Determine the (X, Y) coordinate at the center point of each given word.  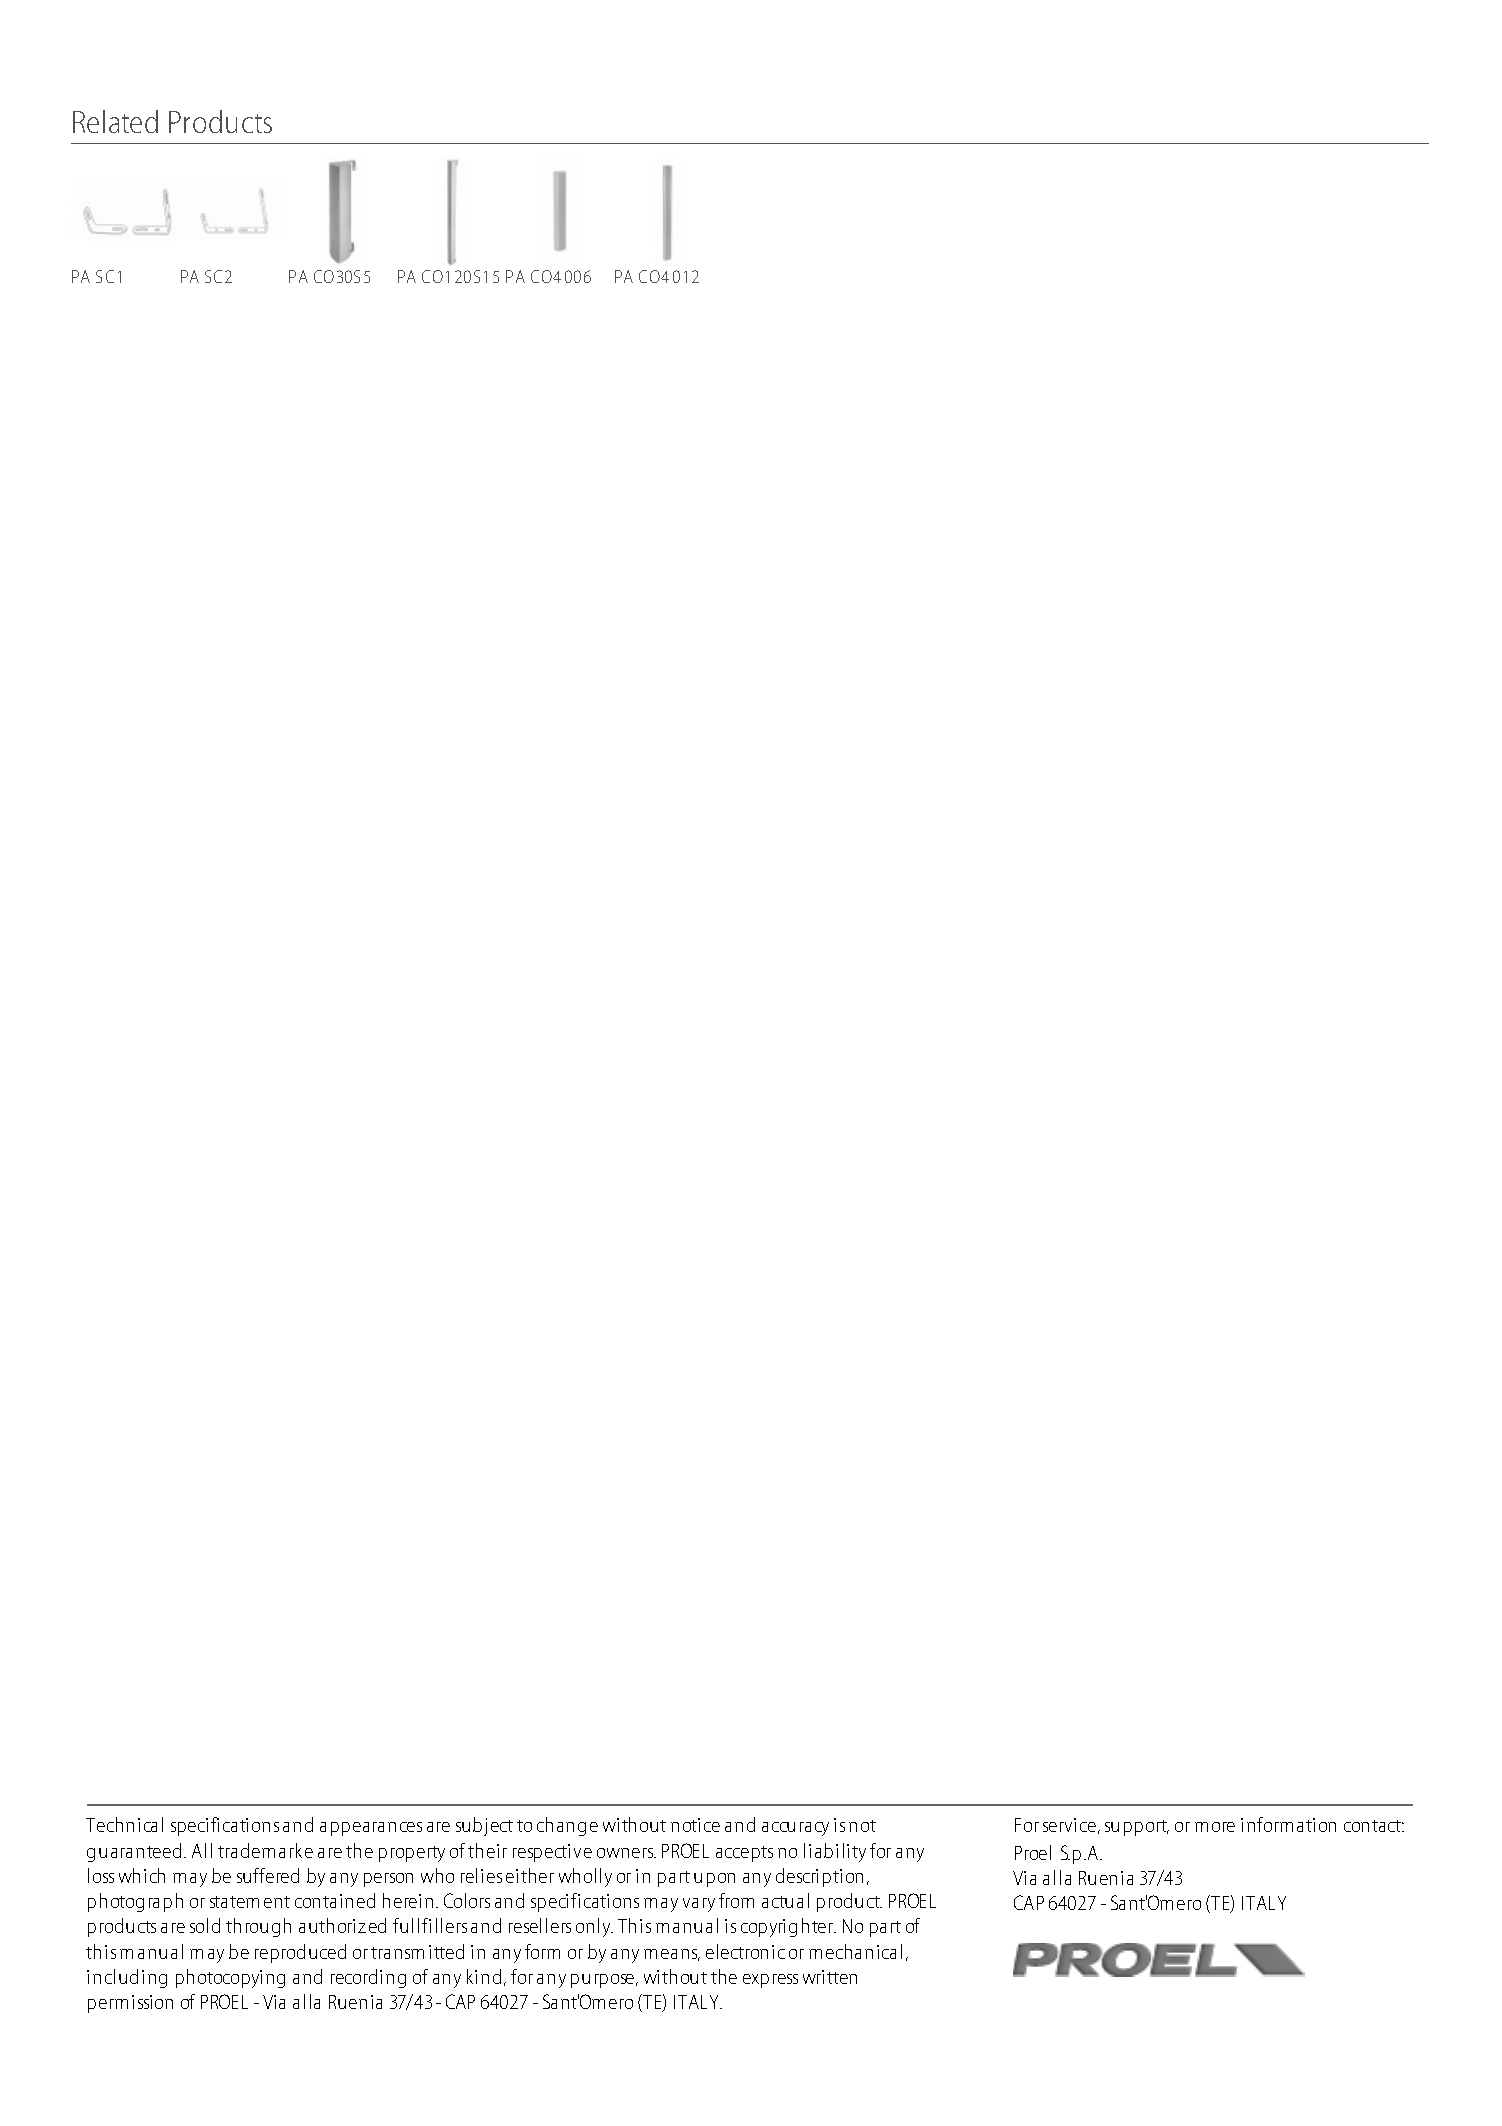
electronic (745, 1951)
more (1215, 1827)
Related (115, 121)
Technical (124, 1824)
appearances (371, 1829)
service (1069, 1825)
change (567, 1826)
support (1137, 1828)
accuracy (795, 1829)
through (258, 1927)
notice (695, 1825)
